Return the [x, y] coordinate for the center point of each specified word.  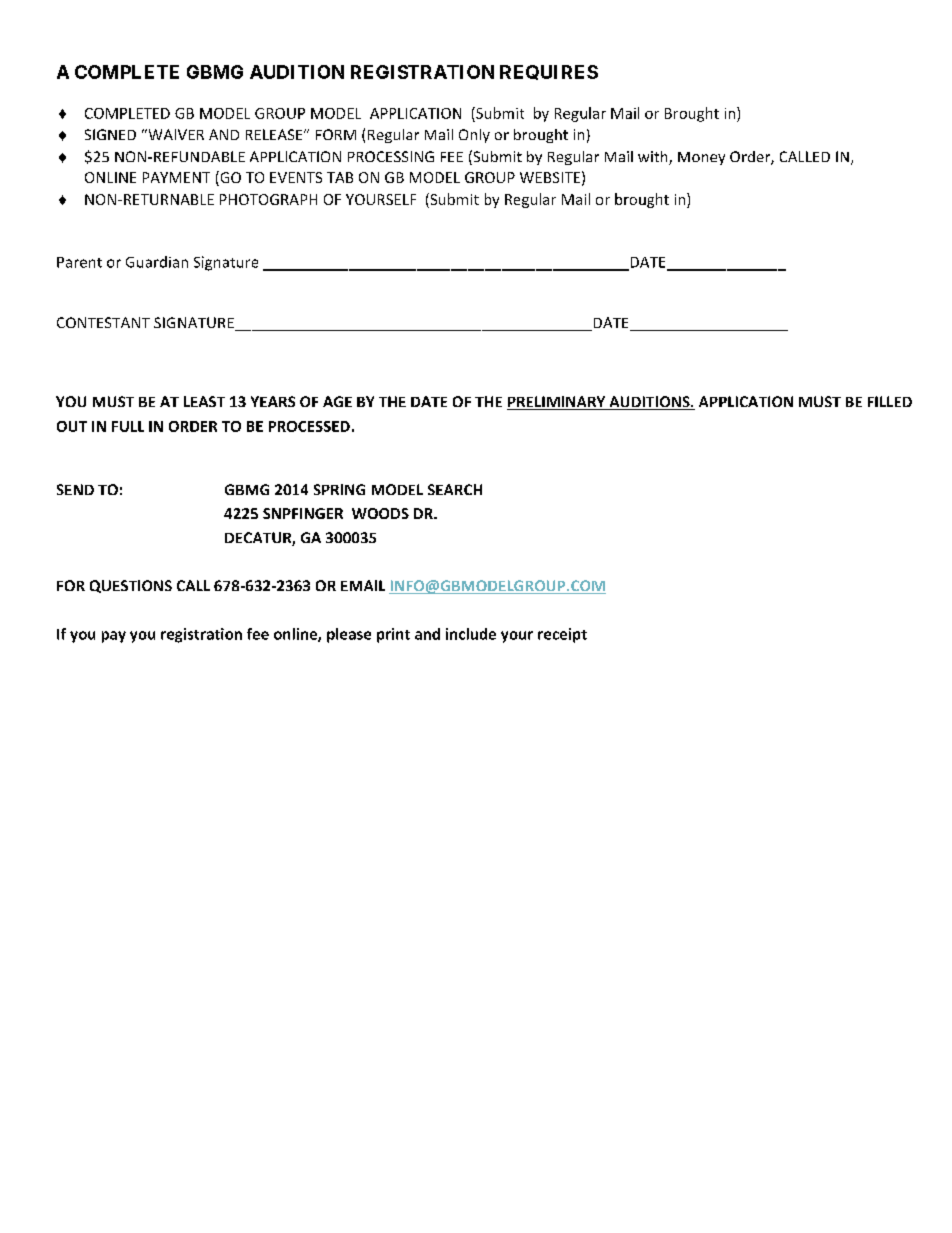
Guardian [157, 262]
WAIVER [175, 134]
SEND [75, 489]
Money [701, 158]
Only [474, 136]
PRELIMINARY [557, 403]
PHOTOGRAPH [268, 199]
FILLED [890, 401]
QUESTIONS [131, 586]
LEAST [204, 401]
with [654, 158]
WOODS [380, 513]
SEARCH [455, 489]
